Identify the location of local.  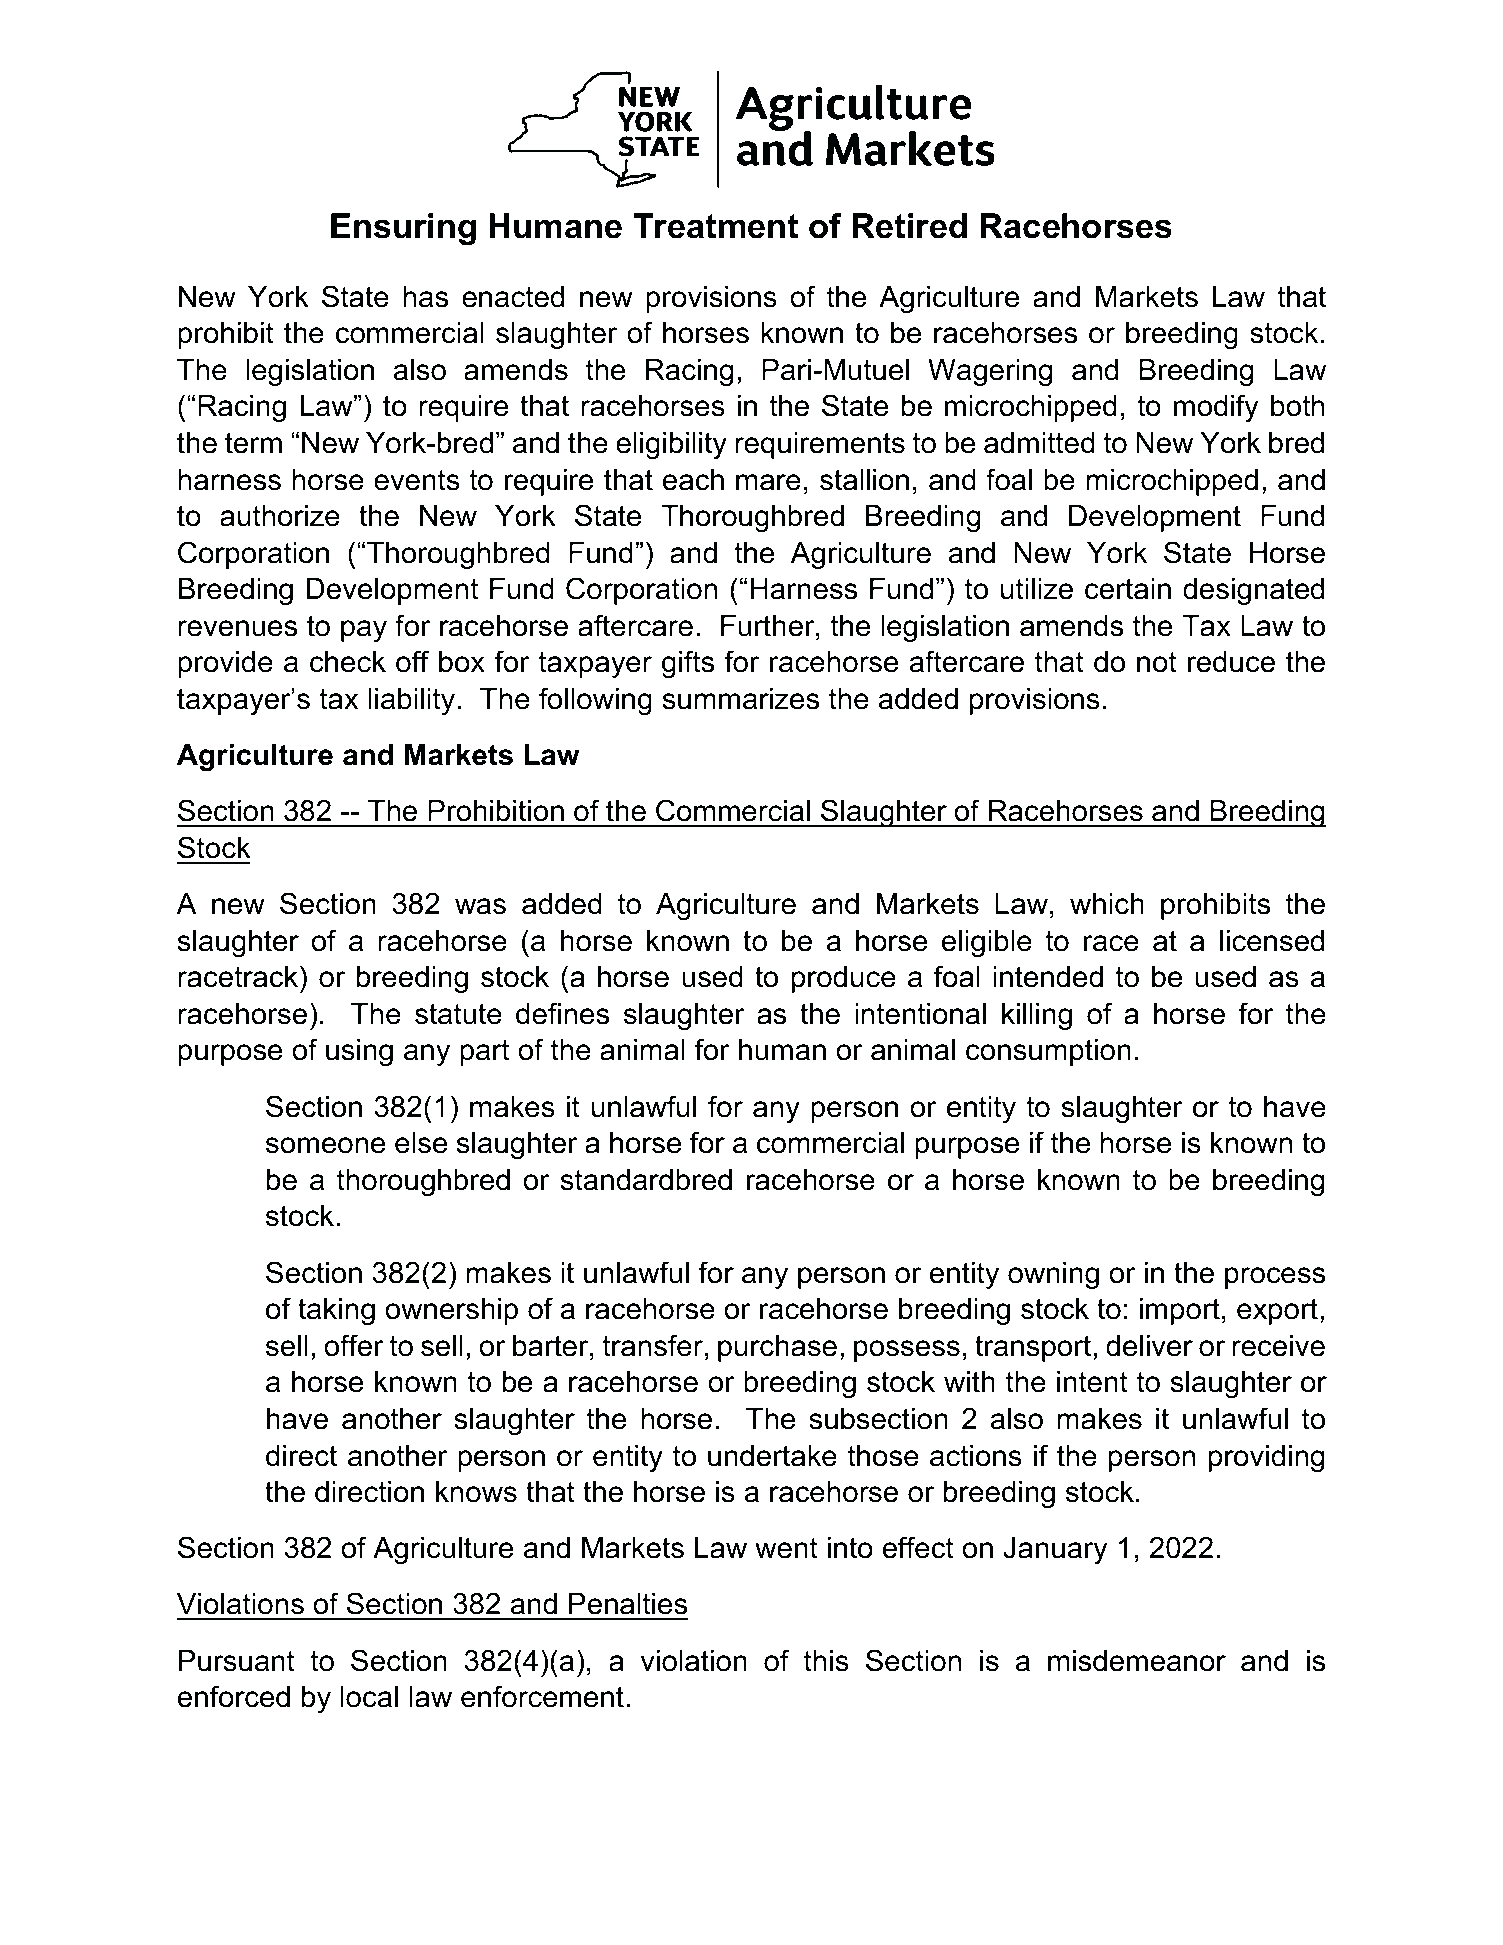
(369, 1697).
